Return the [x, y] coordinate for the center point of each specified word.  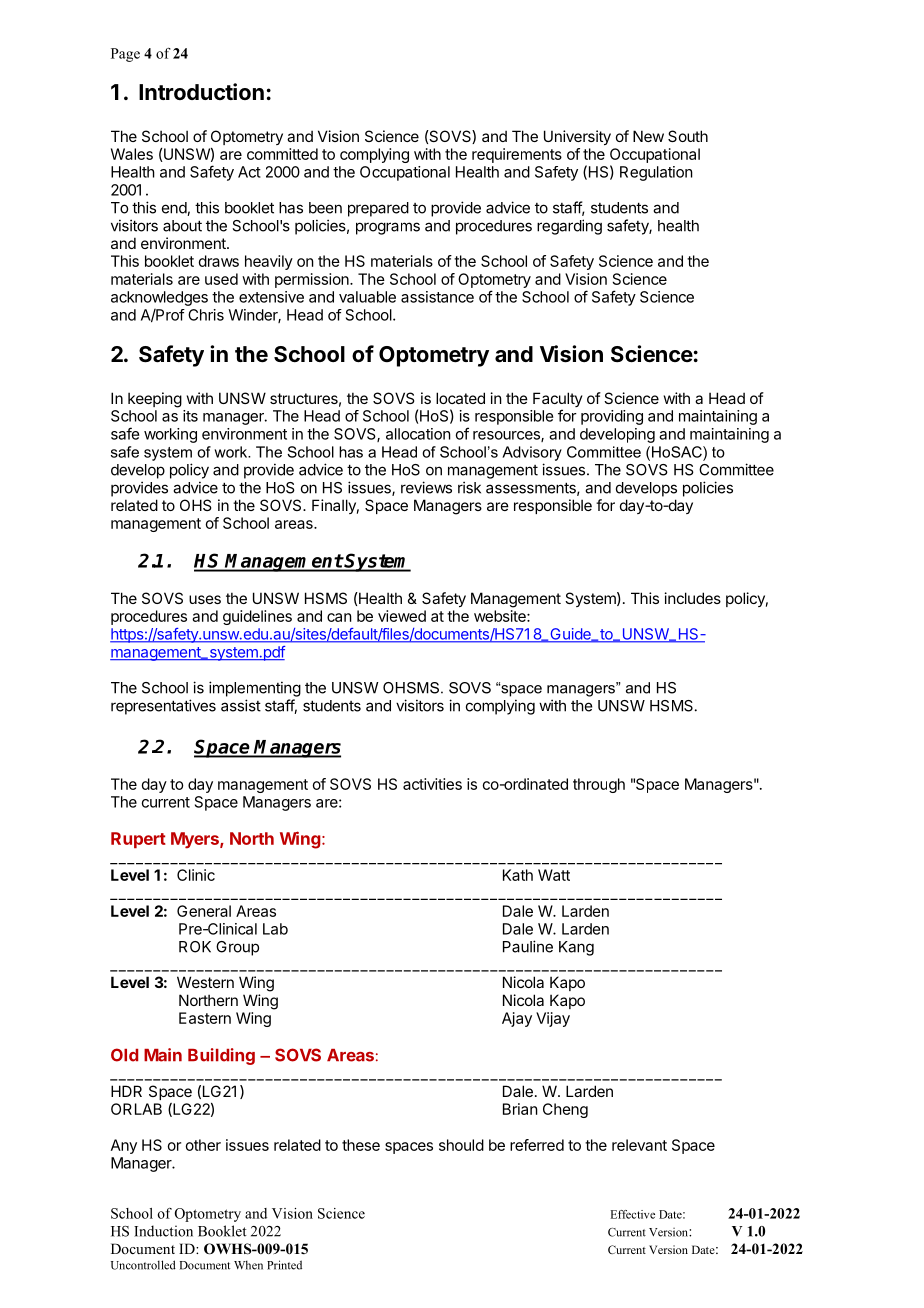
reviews [426, 487]
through [599, 785]
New [648, 136]
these [361, 1145]
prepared [378, 209]
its [190, 416]
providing [612, 417]
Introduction [201, 91]
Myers [196, 840]
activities [432, 784]
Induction [163, 1231]
